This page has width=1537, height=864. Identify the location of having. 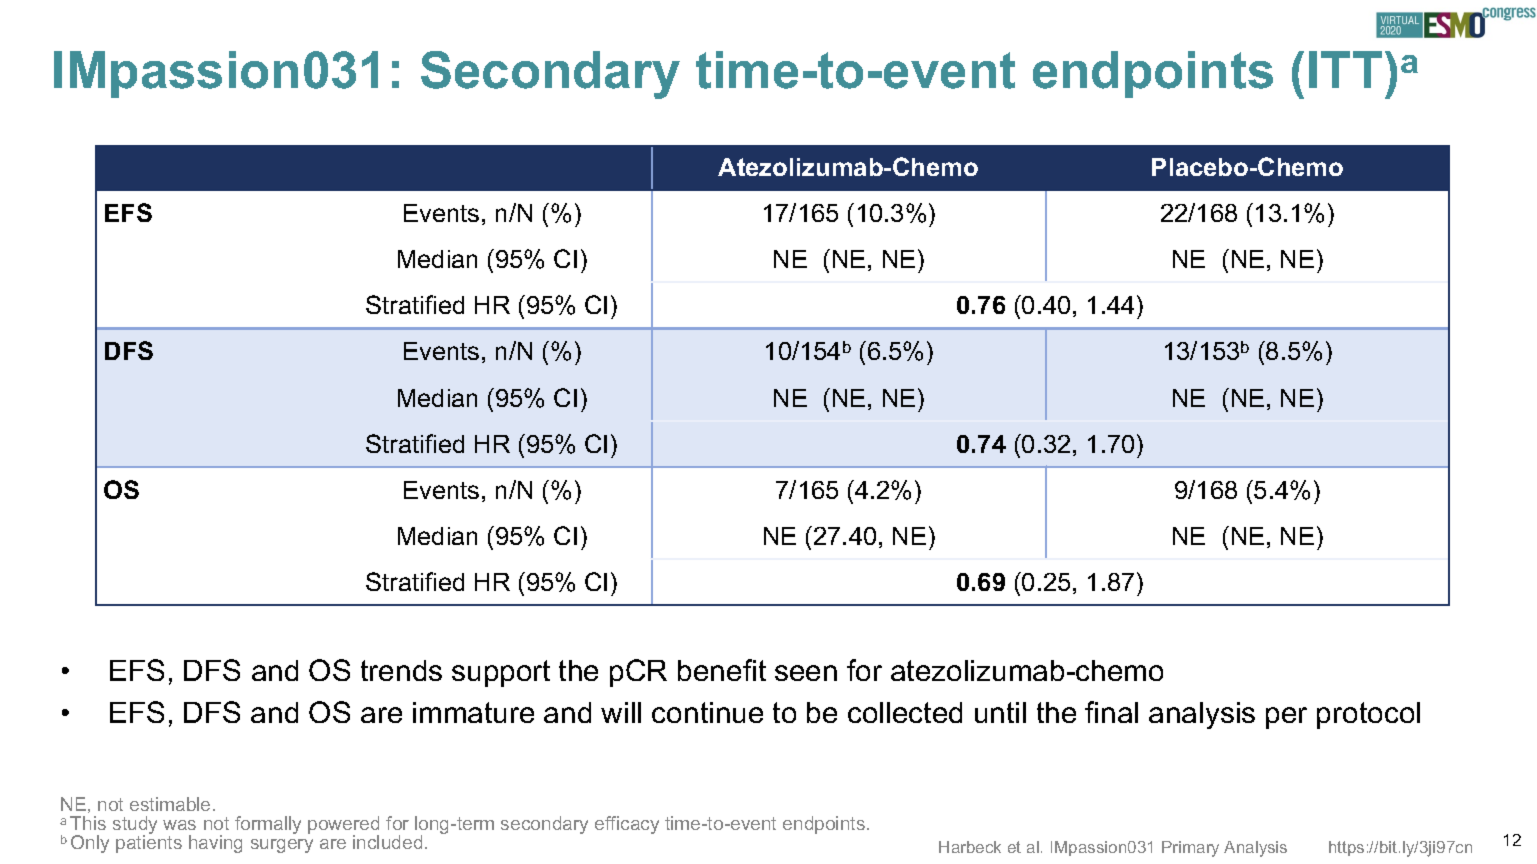
(215, 844).
